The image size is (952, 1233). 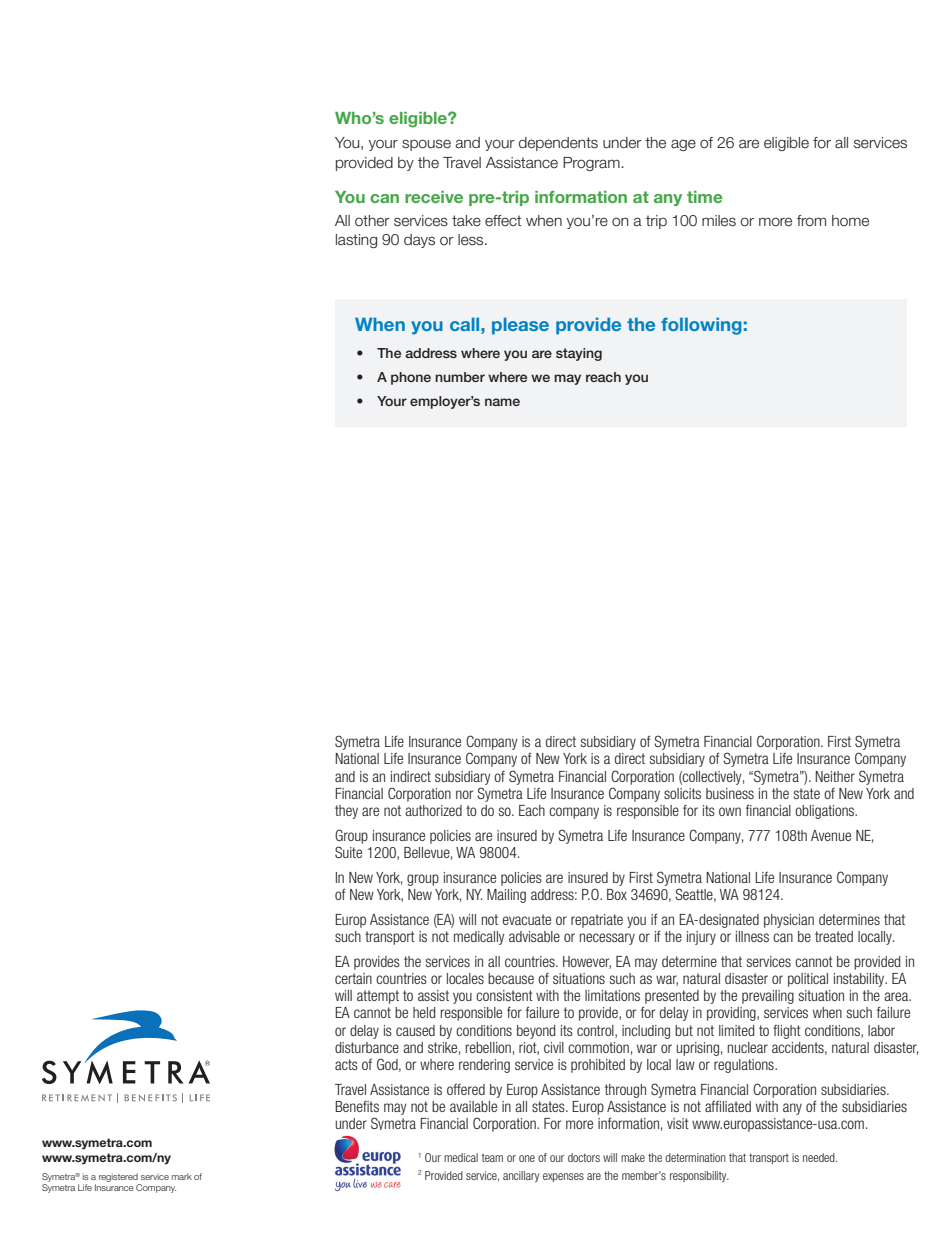 I want to click on Neither, so click(x=835, y=776).
